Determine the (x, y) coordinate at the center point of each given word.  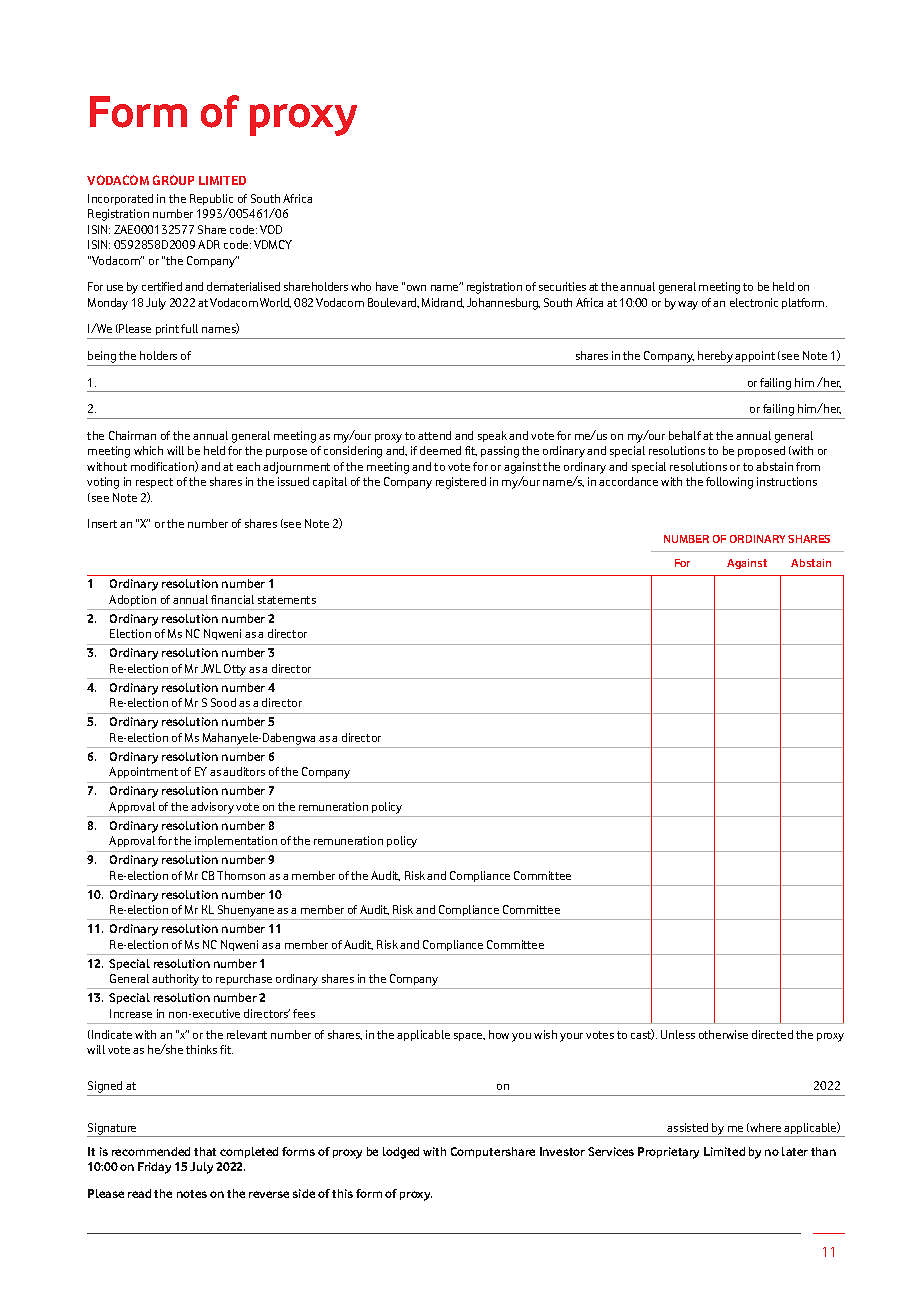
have (387, 286)
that (205, 1151)
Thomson (241, 875)
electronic (754, 302)
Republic (211, 199)
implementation (236, 841)
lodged (401, 1153)
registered (461, 483)
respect (154, 483)
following (729, 483)
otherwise (723, 1034)
